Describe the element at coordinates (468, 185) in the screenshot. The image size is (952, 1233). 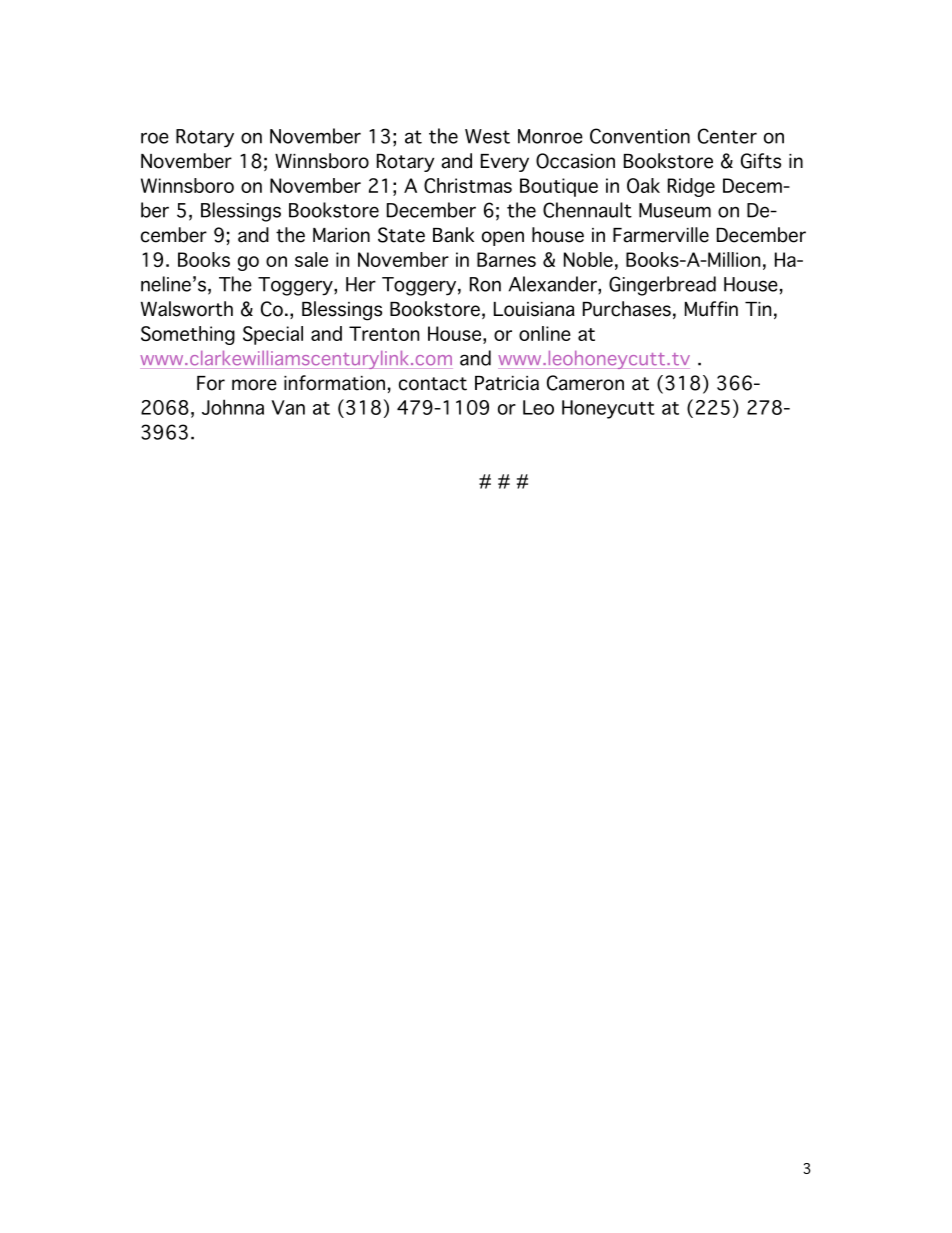
I see `Christmas` at that location.
